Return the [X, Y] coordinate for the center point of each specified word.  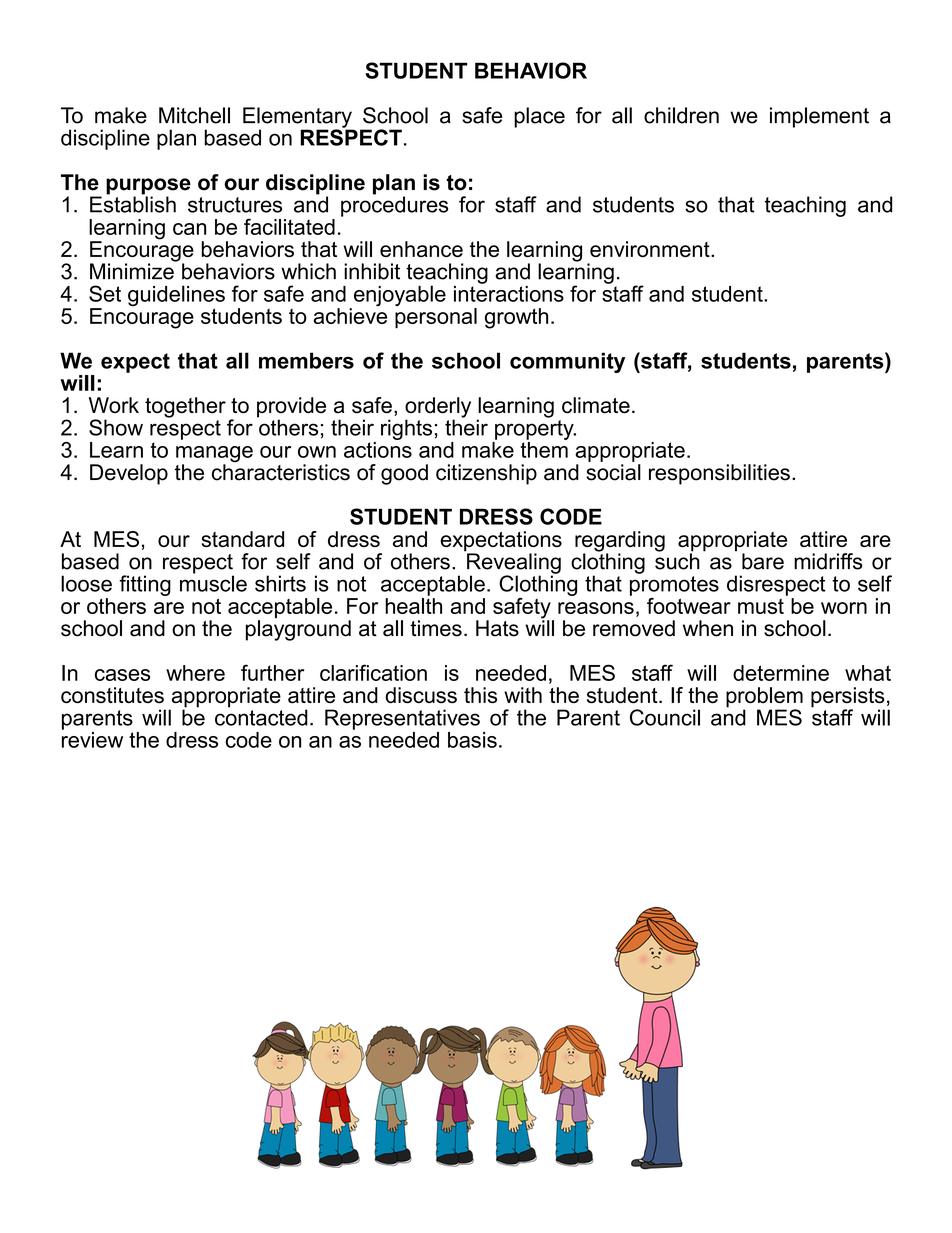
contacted [261, 716]
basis [472, 740]
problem [764, 698]
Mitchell [194, 115]
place [539, 117]
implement [819, 117]
